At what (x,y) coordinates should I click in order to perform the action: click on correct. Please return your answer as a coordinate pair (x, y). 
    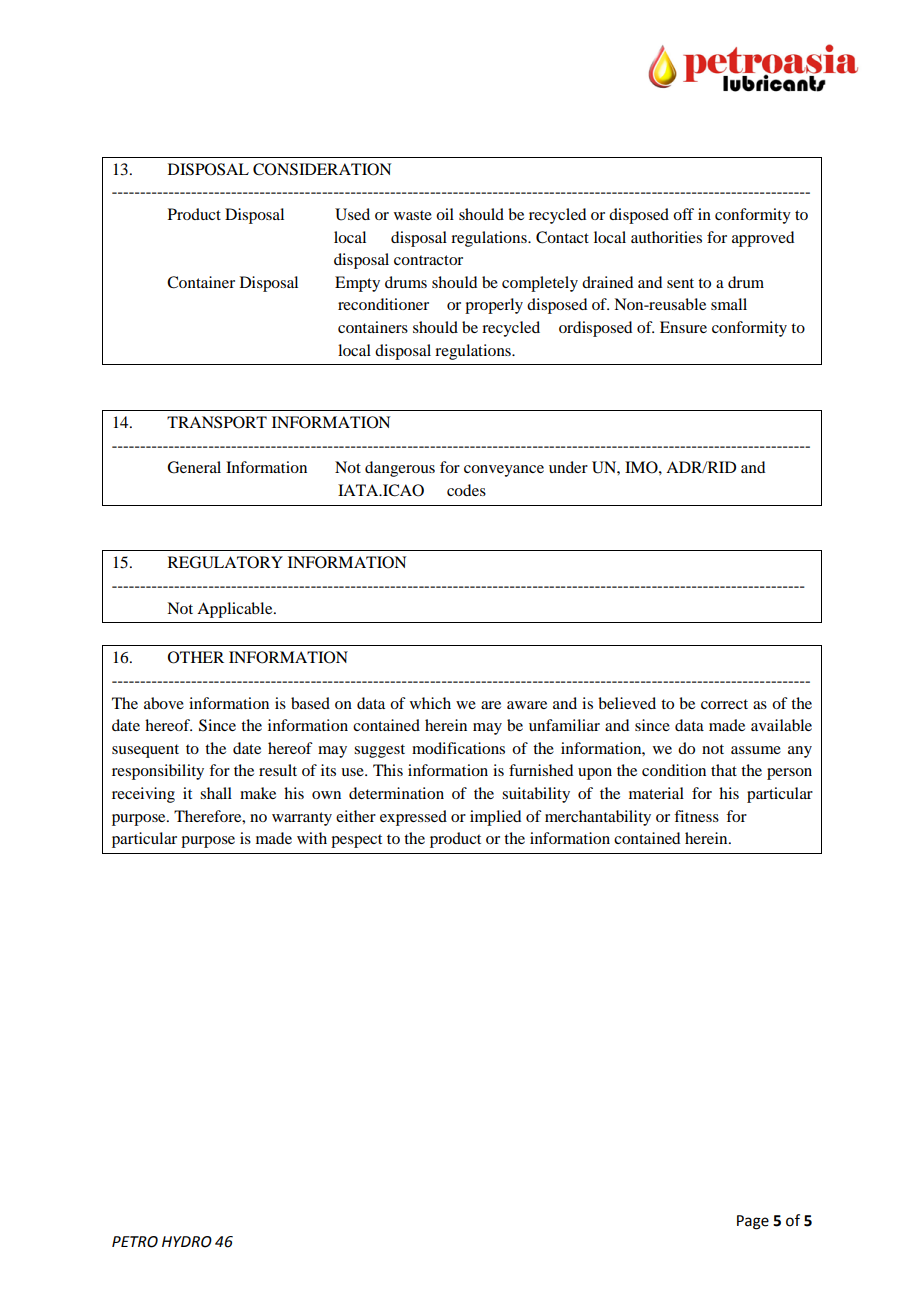
    Looking at the image, I should click on (724, 704).
